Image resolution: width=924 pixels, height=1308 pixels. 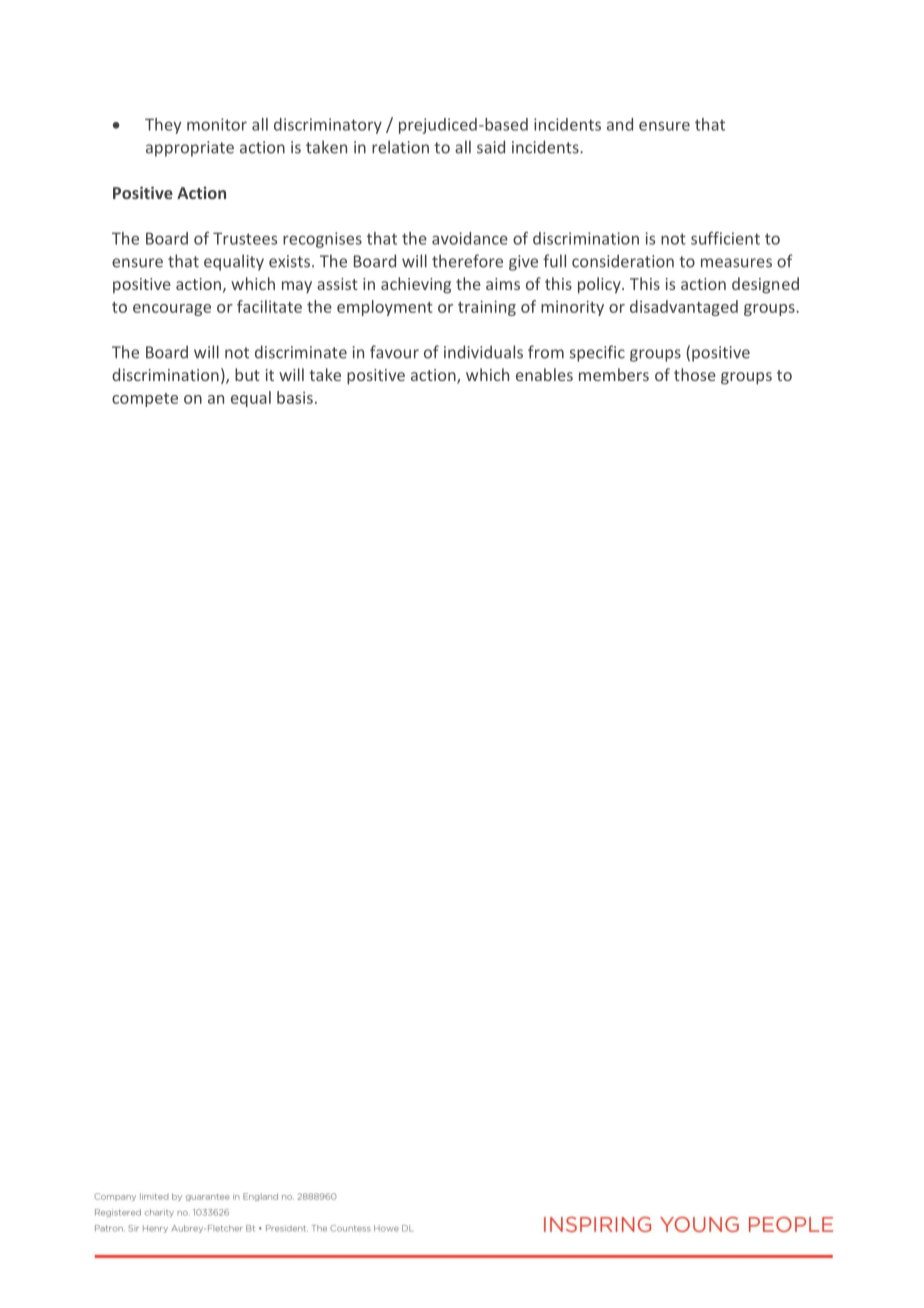 What do you see at coordinates (245, 238) in the page?
I see `Trustees` at bounding box center [245, 238].
